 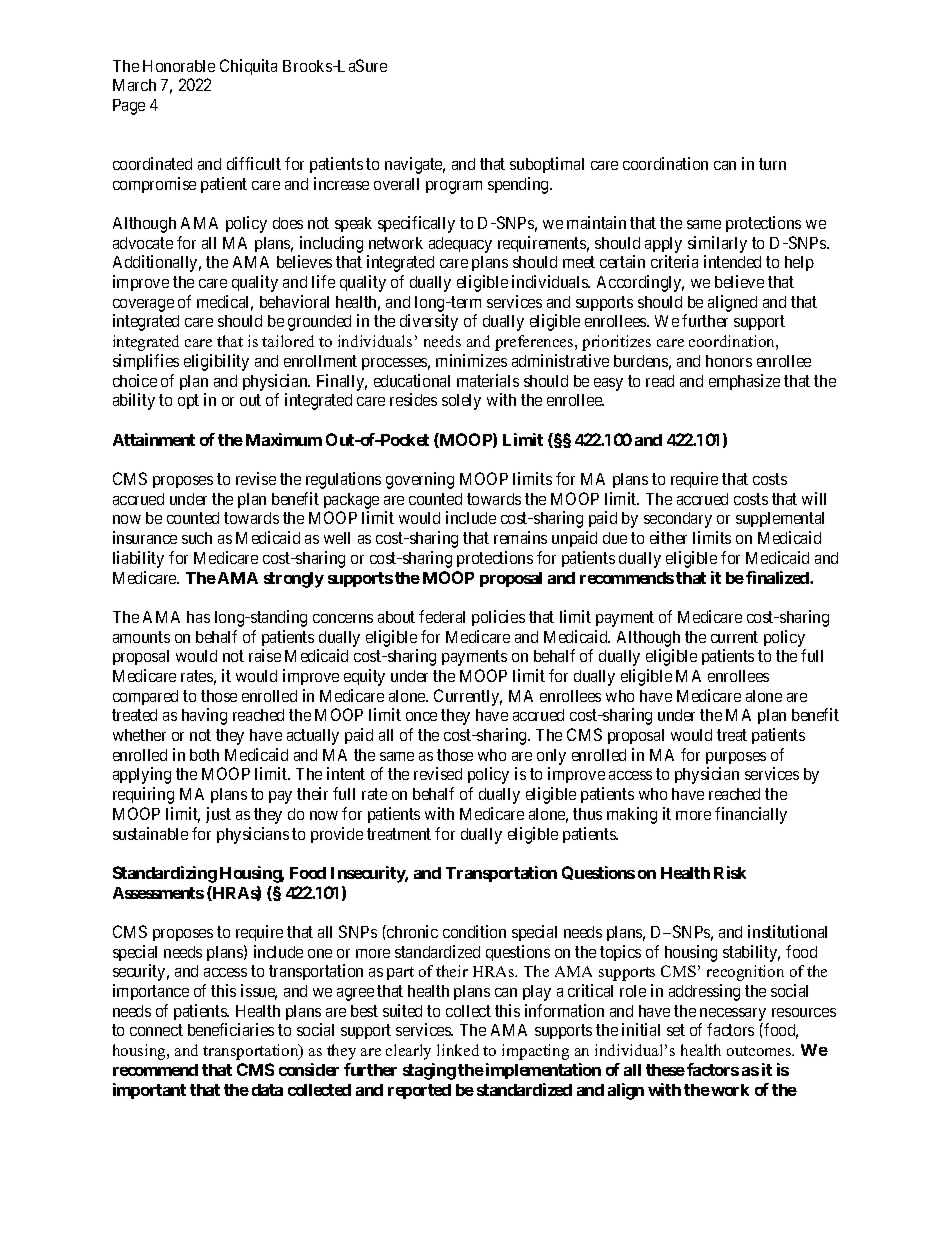 I want to click on finalized, so click(x=778, y=577).
